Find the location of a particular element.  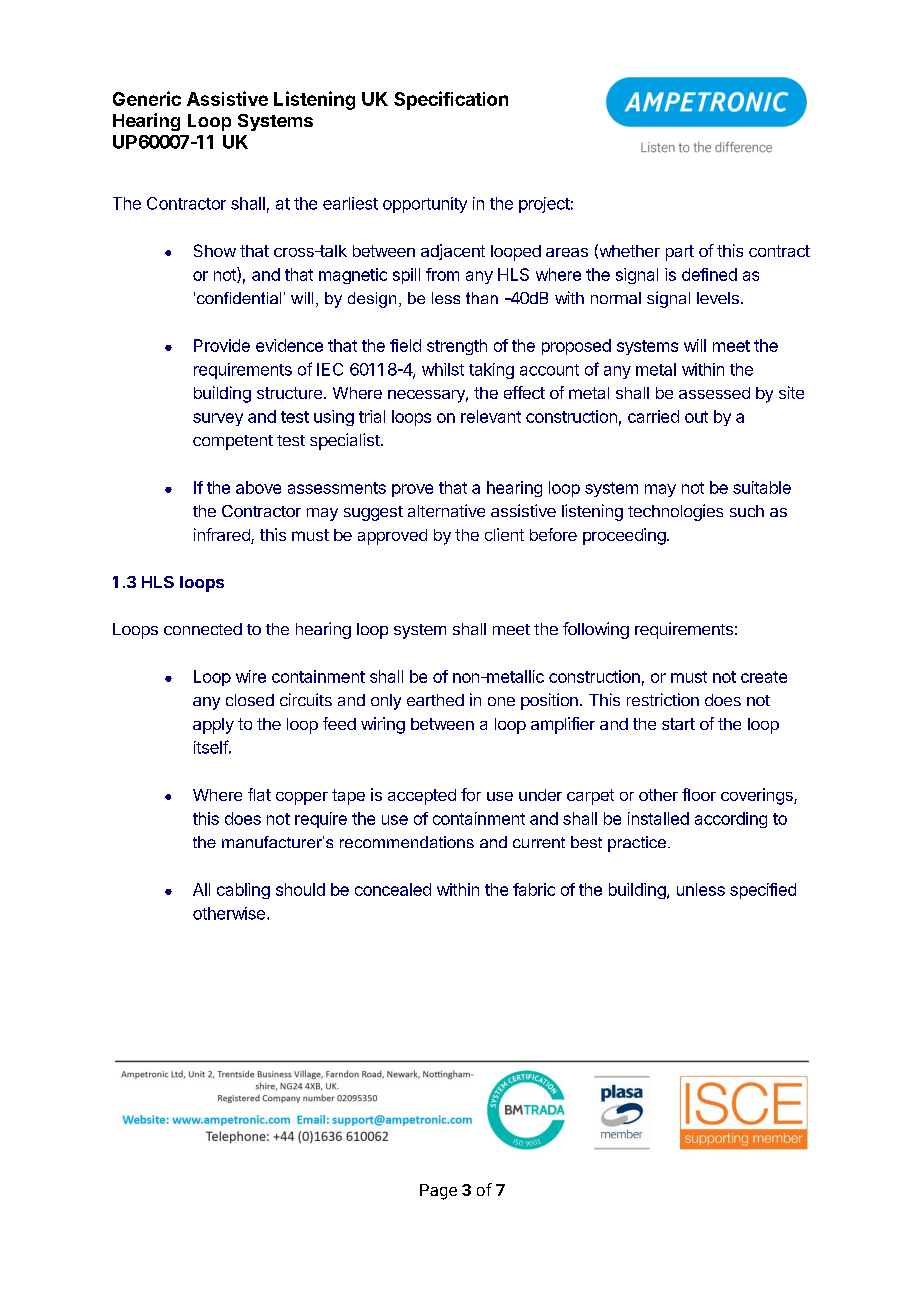

part is located at coordinates (680, 253).
